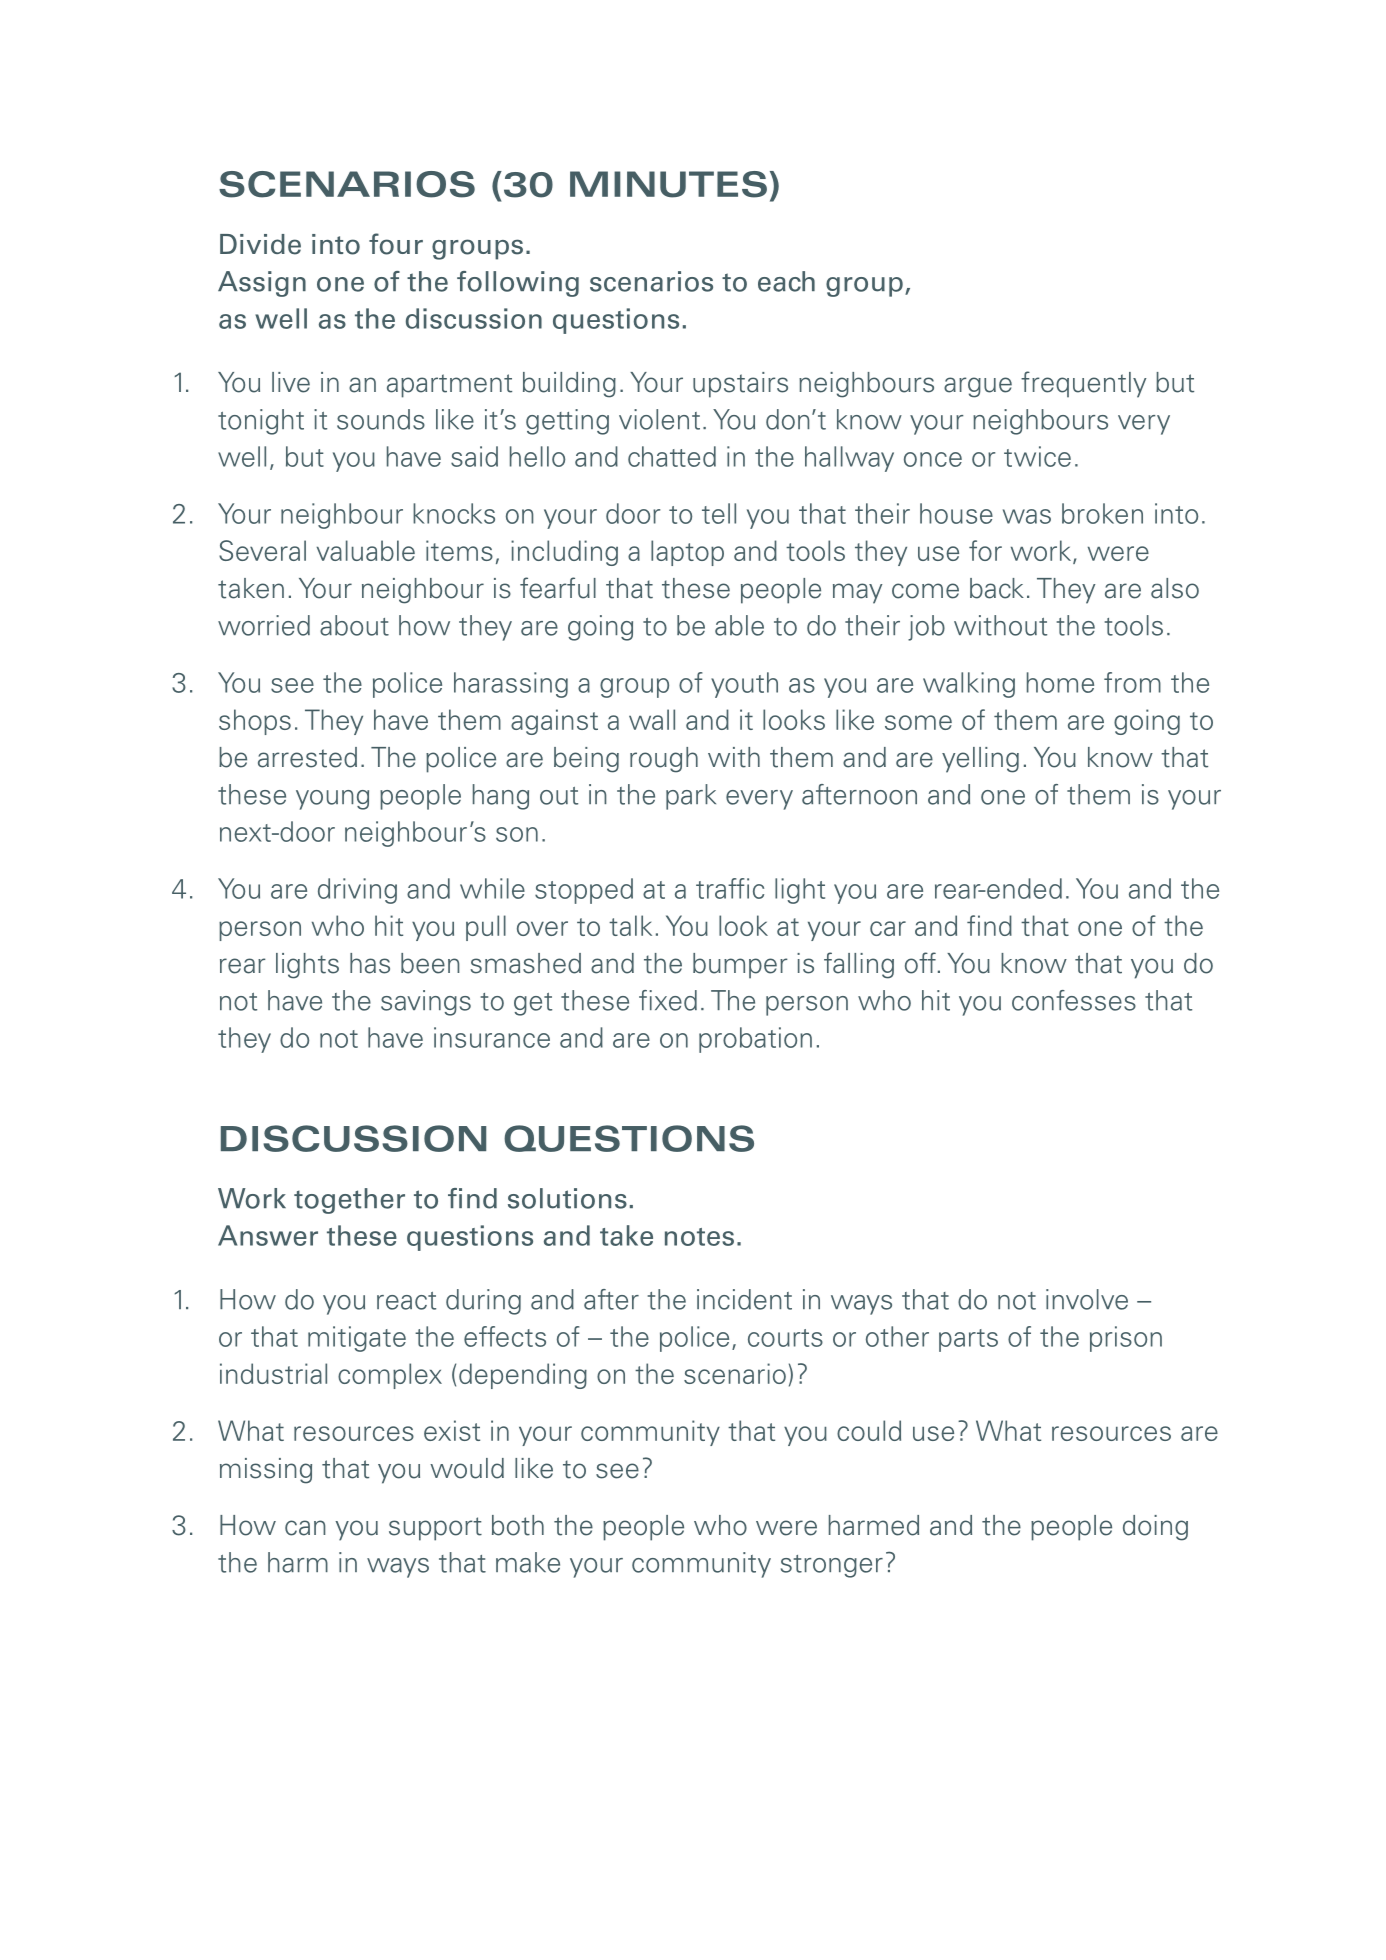  I want to click on about, so click(354, 625).
